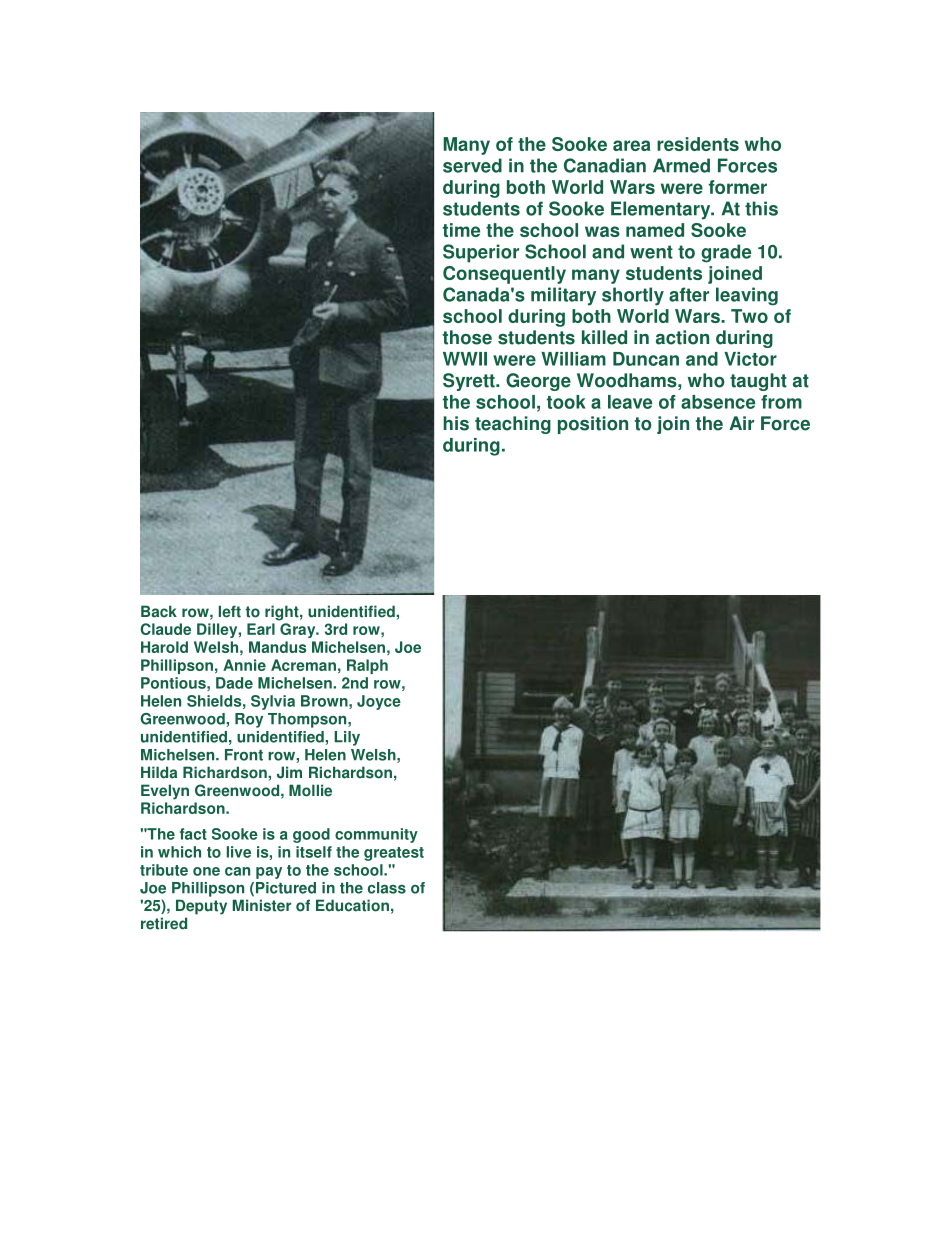  I want to click on Armed, so click(681, 165).
